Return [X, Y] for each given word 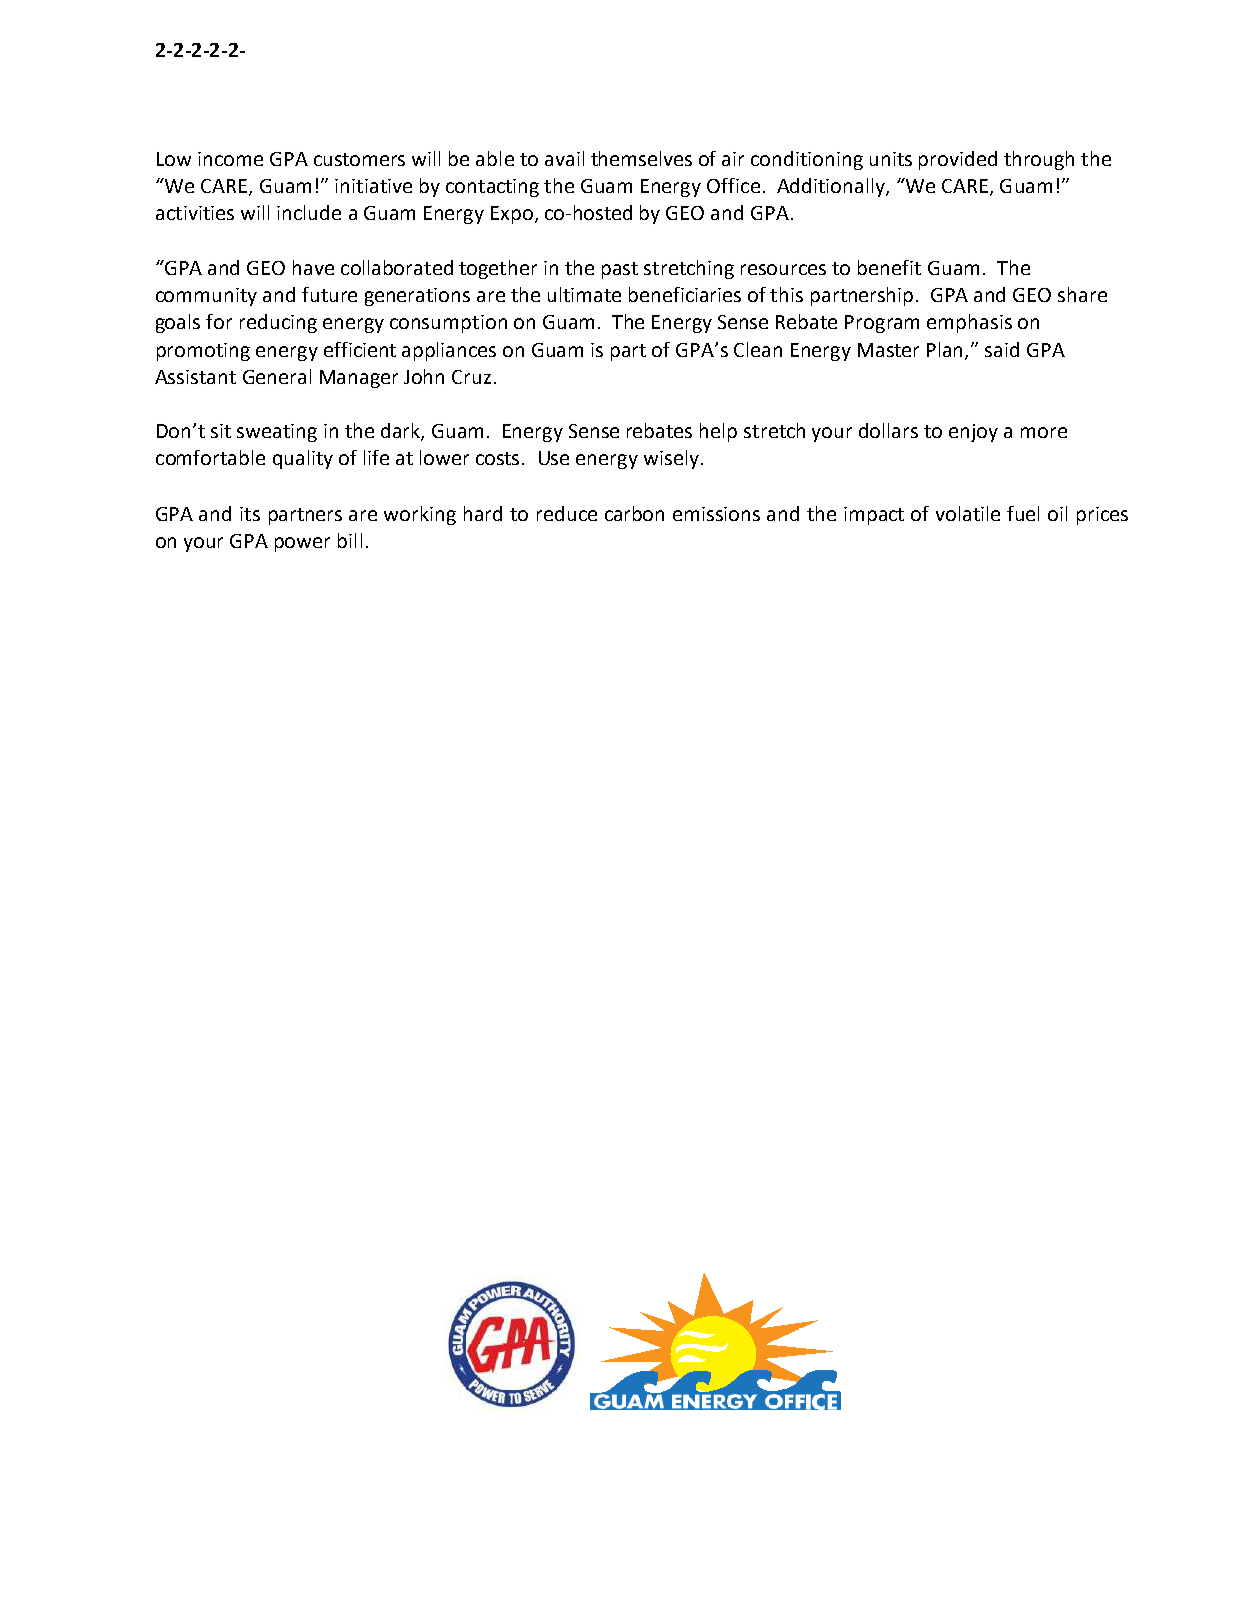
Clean [758, 349]
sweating [277, 433]
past [620, 270]
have [313, 267]
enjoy [973, 433]
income [230, 159]
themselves [641, 158]
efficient [360, 349]
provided [958, 160]
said [1002, 349]
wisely [671, 459]
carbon [634, 513]
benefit [889, 267]
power [302, 544]
